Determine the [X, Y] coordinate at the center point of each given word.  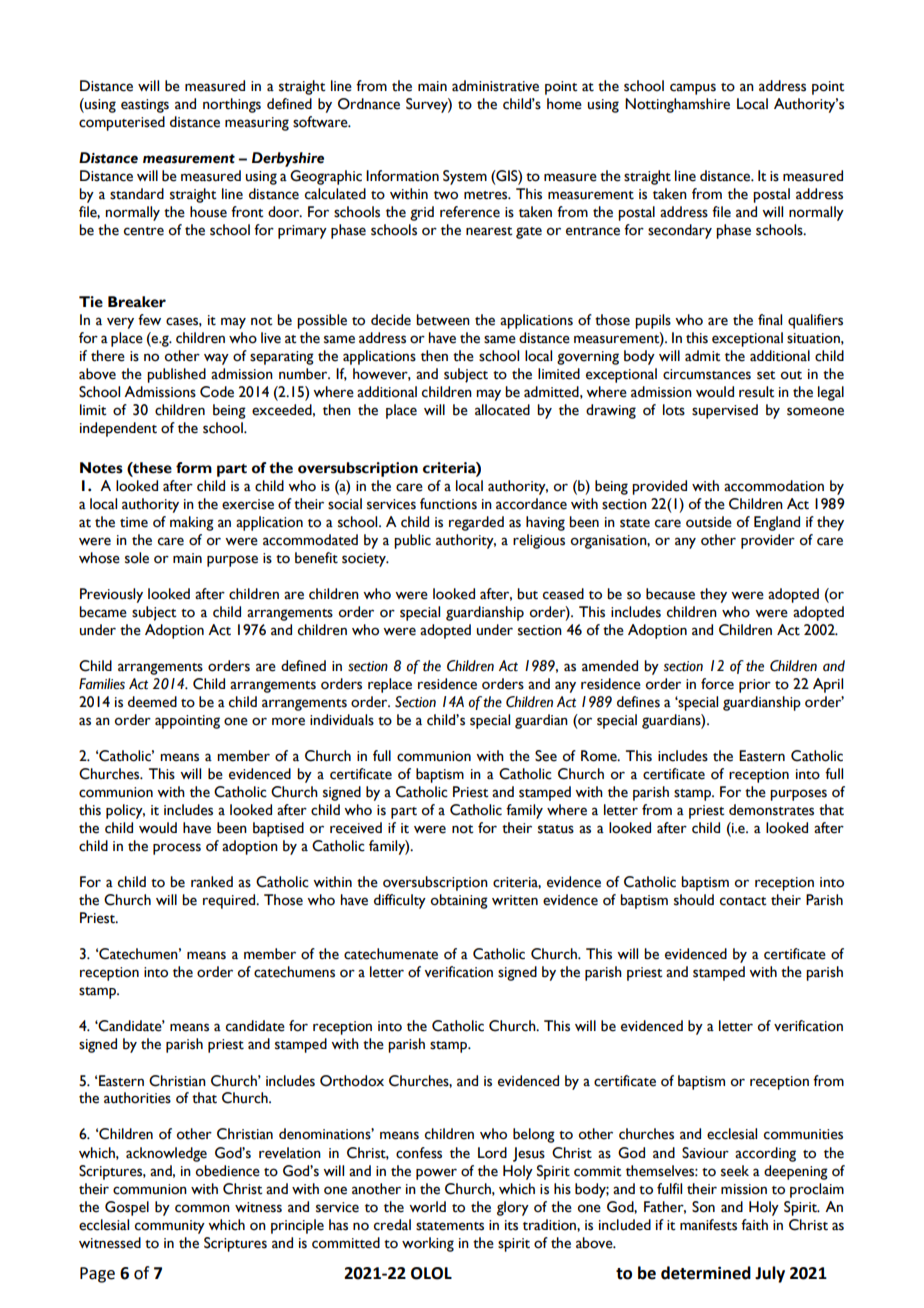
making [192, 523]
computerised [122, 123]
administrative [495, 86]
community [170, 1227]
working [428, 1244]
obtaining [459, 901]
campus [693, 89]
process [177, 849]
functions [448, 504]
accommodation [774, 486]
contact [743, 901]
